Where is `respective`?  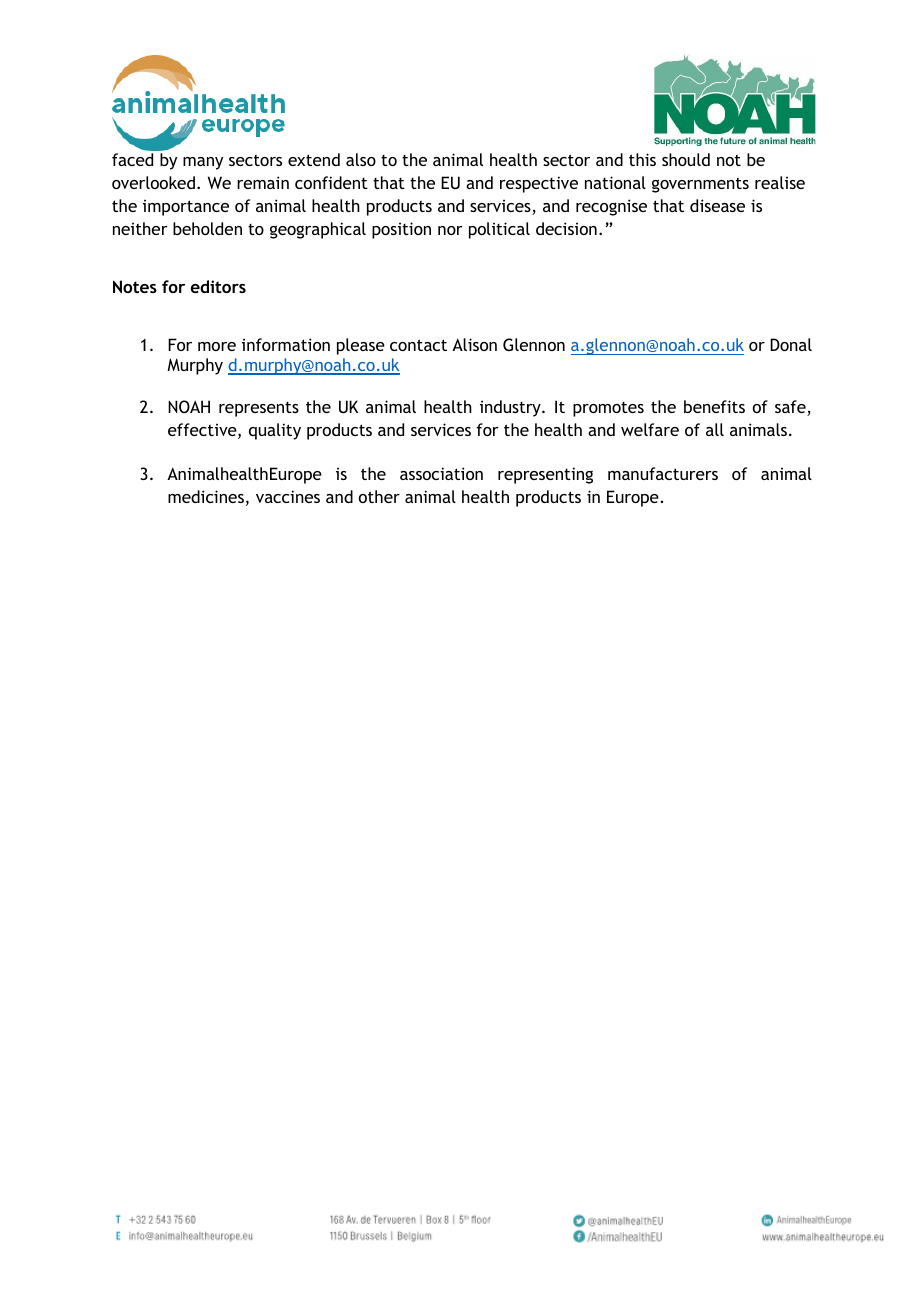
respective is located at coordinates (539, 184).
